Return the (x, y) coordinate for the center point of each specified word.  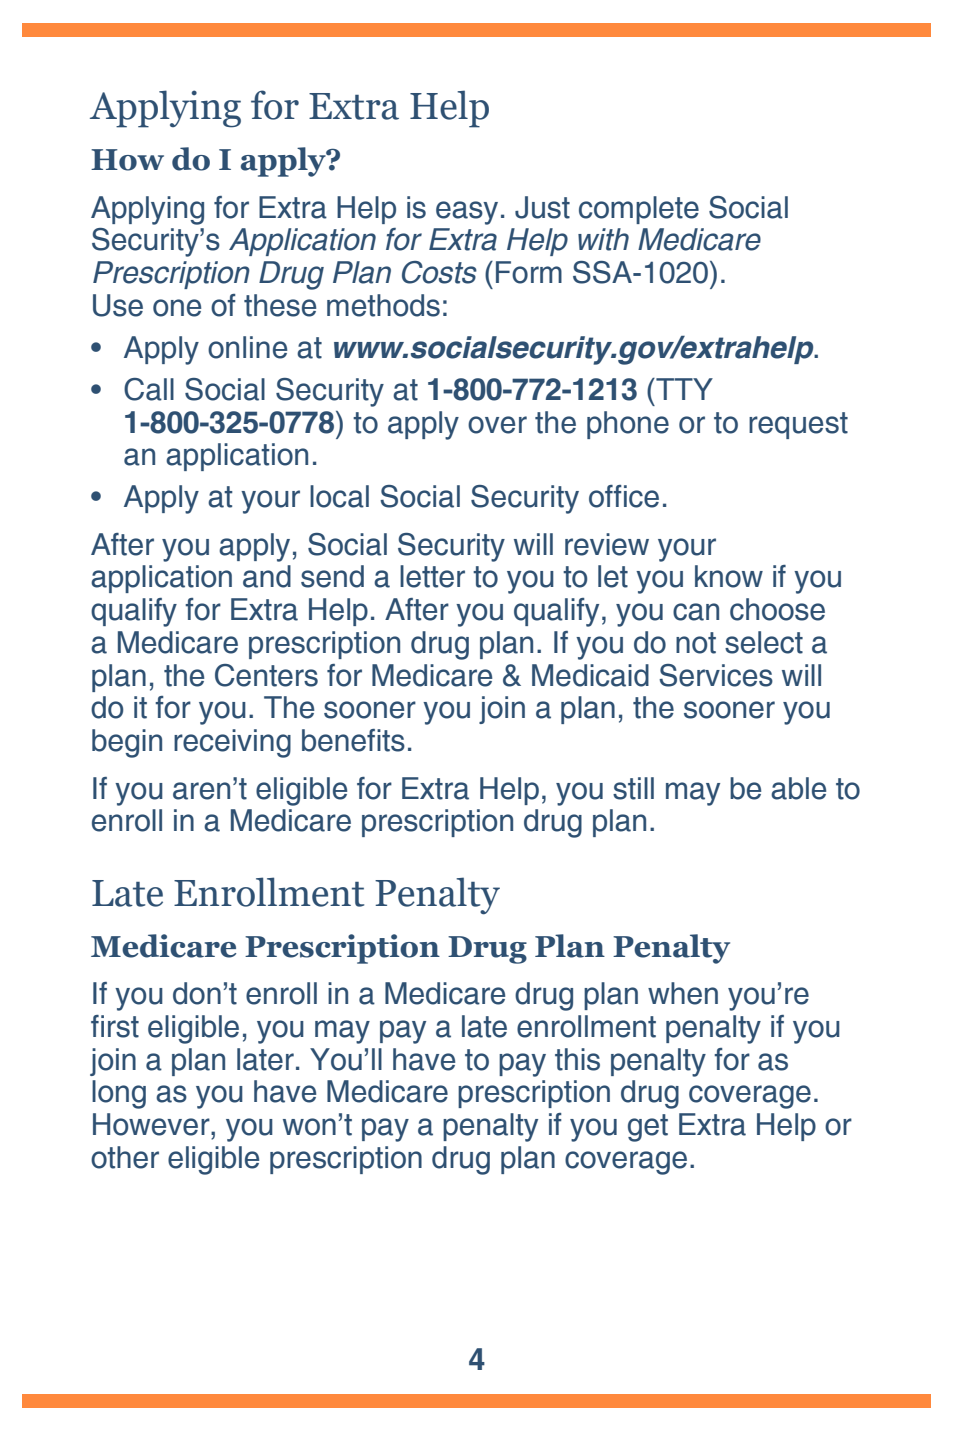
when (683, 993)
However (152, 1124)
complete (639, 210)
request (798, 425)
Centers (266, 675)
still (633, 788)
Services (716, 675)
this (577, 1059)
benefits (353, 740)
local (339, 496)
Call (149, 389)
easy (467, 213)
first (115, 1026)
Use (118, 305)
